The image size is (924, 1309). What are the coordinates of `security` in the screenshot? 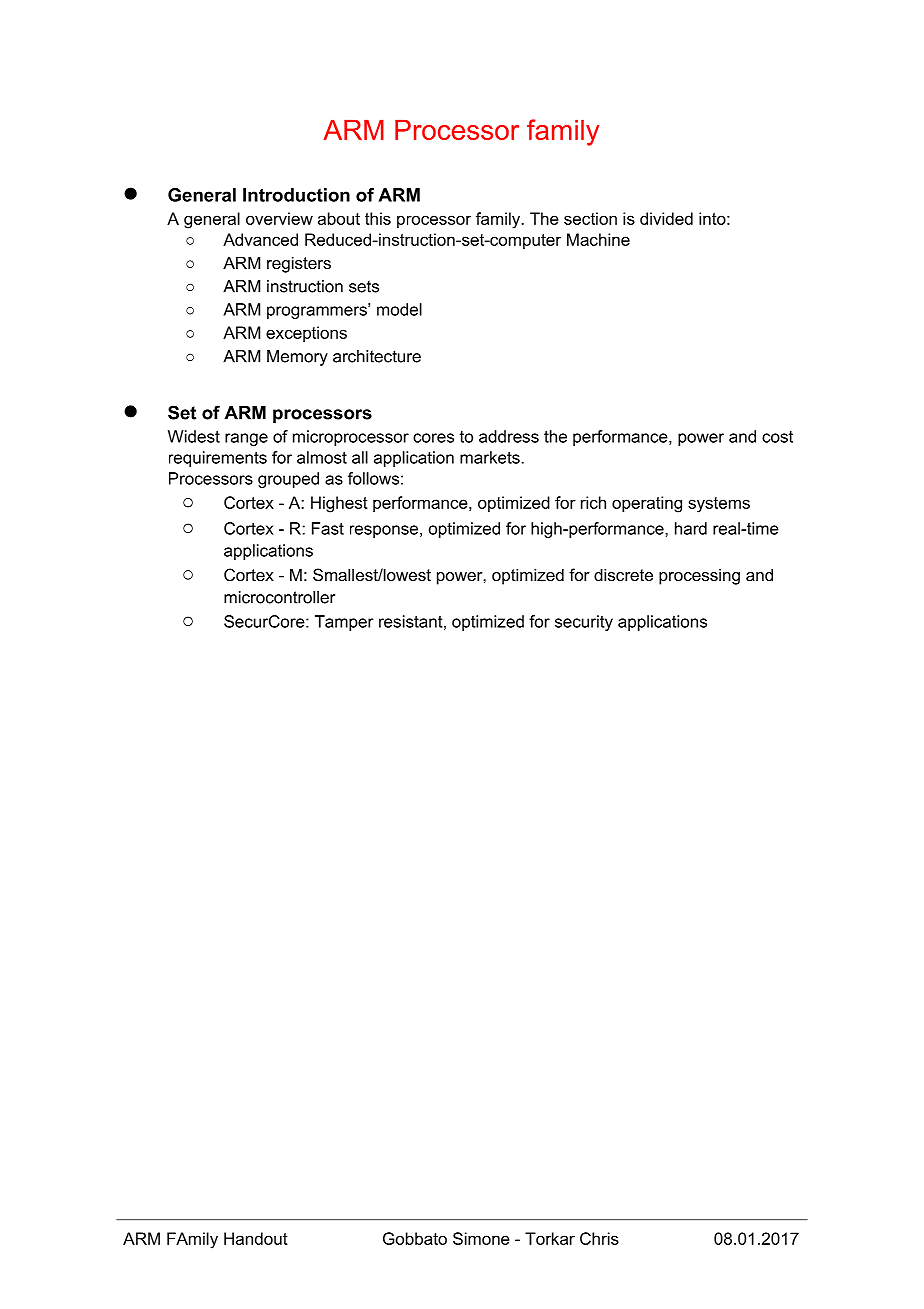 It's located at (584, 623).
